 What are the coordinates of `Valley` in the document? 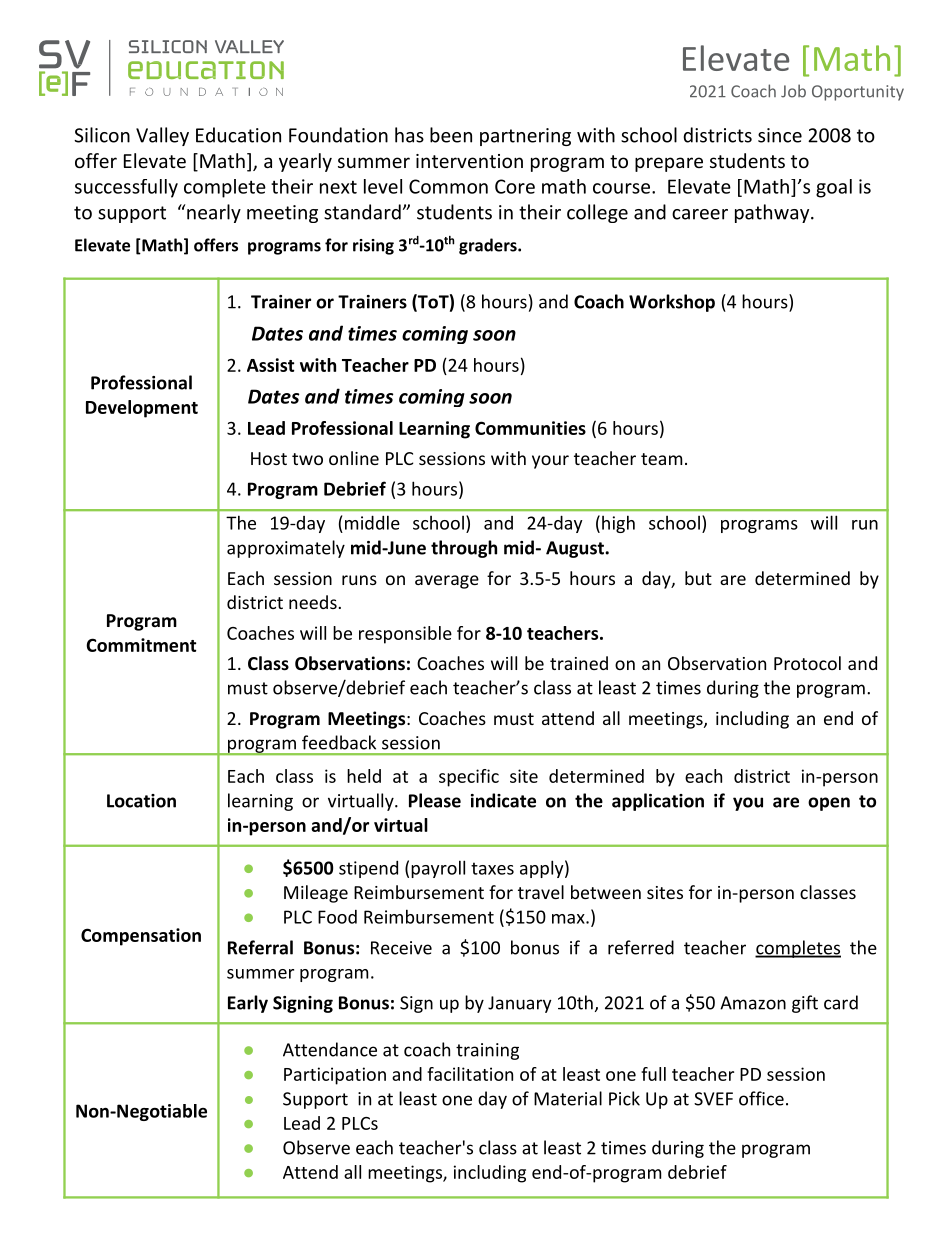 It's located at (162, 136).
